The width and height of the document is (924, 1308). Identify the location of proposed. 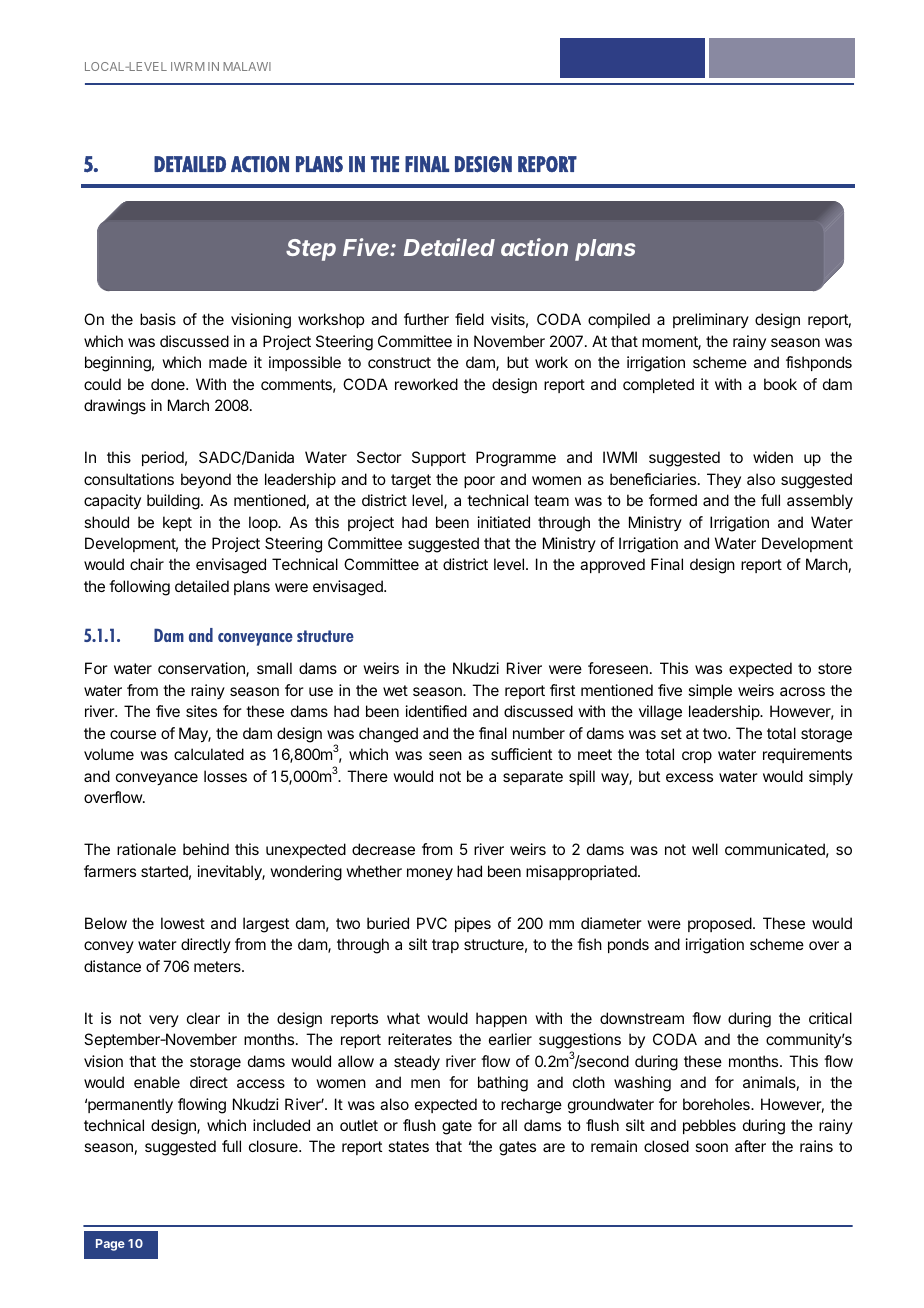
(720, 924).
